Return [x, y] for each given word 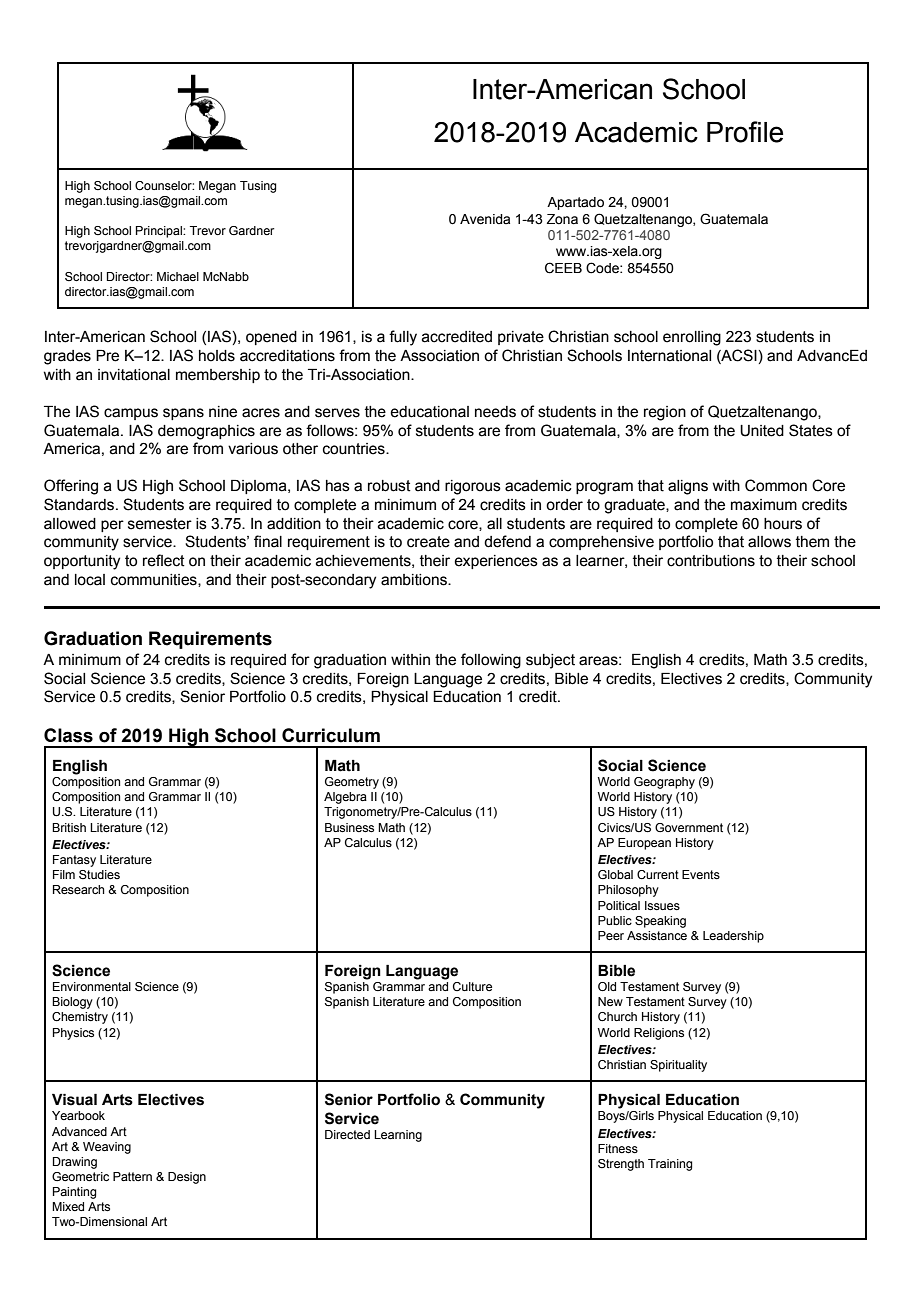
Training [670, 1165]
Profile [745, 132]
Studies [99, 874]
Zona [562, 219]
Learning [398, 1136]
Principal [160, 232]
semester [160, 524]
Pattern [132, 1176]
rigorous [473, 487]
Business [349, 827]
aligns [688, 487]
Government [689, 827]
